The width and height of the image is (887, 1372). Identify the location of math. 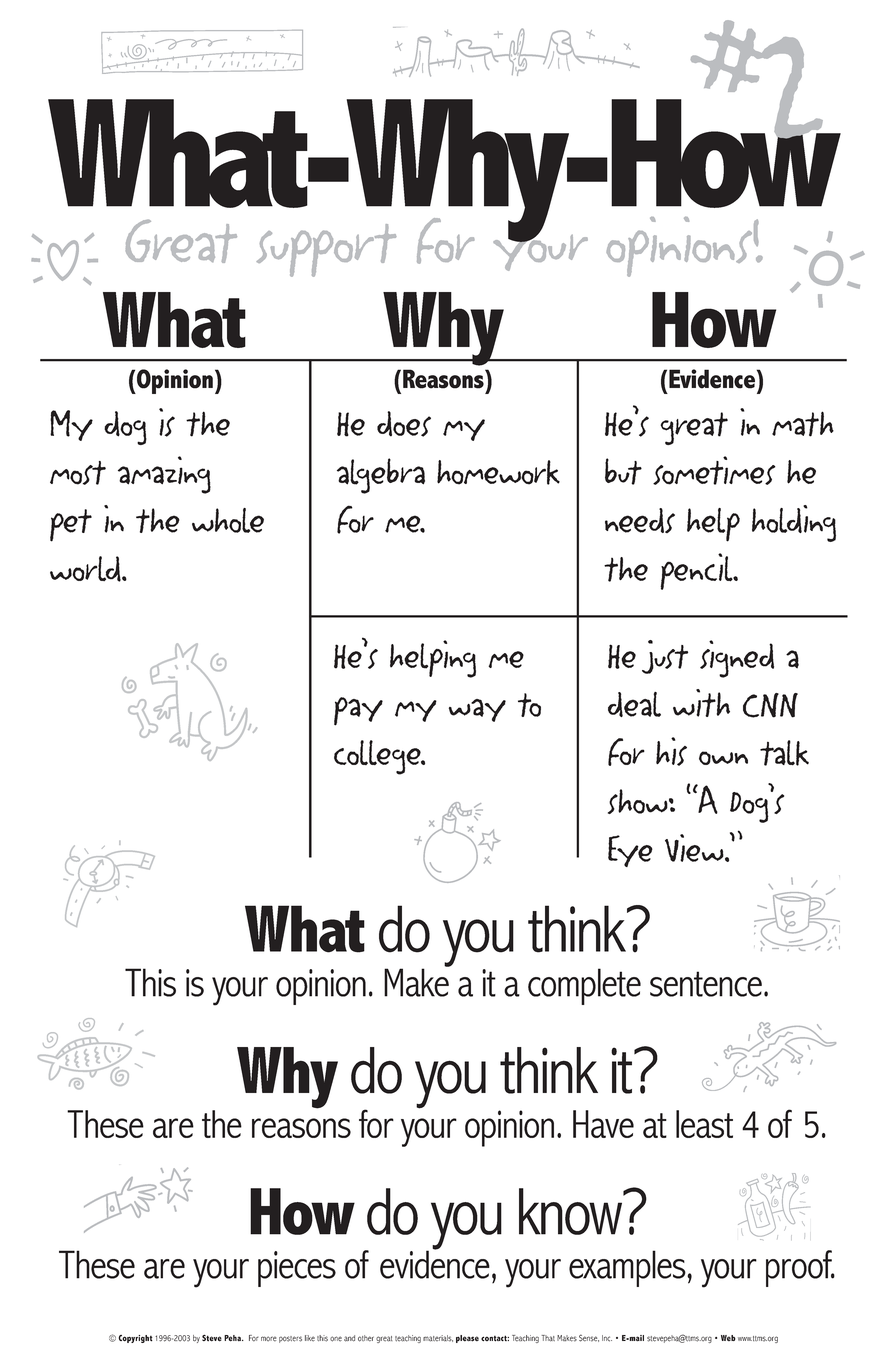
(803, 424).
